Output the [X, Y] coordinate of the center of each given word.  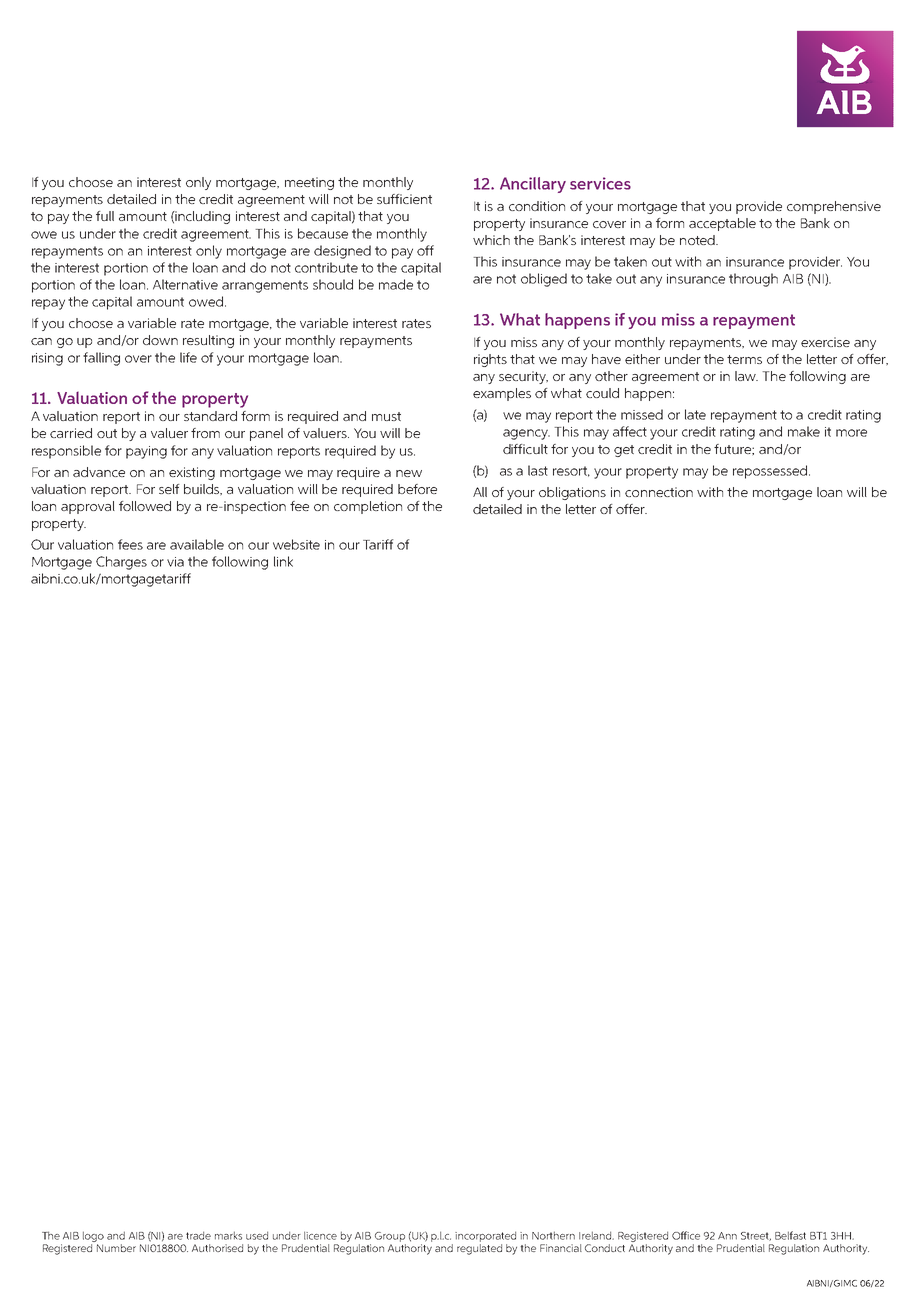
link [283, 561]
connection [659, 492]
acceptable [722, 224]
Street [756, 1236]
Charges [121, 563]
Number [116, 1248]
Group [390, 1237]
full [105, 216]
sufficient [404, 199]
